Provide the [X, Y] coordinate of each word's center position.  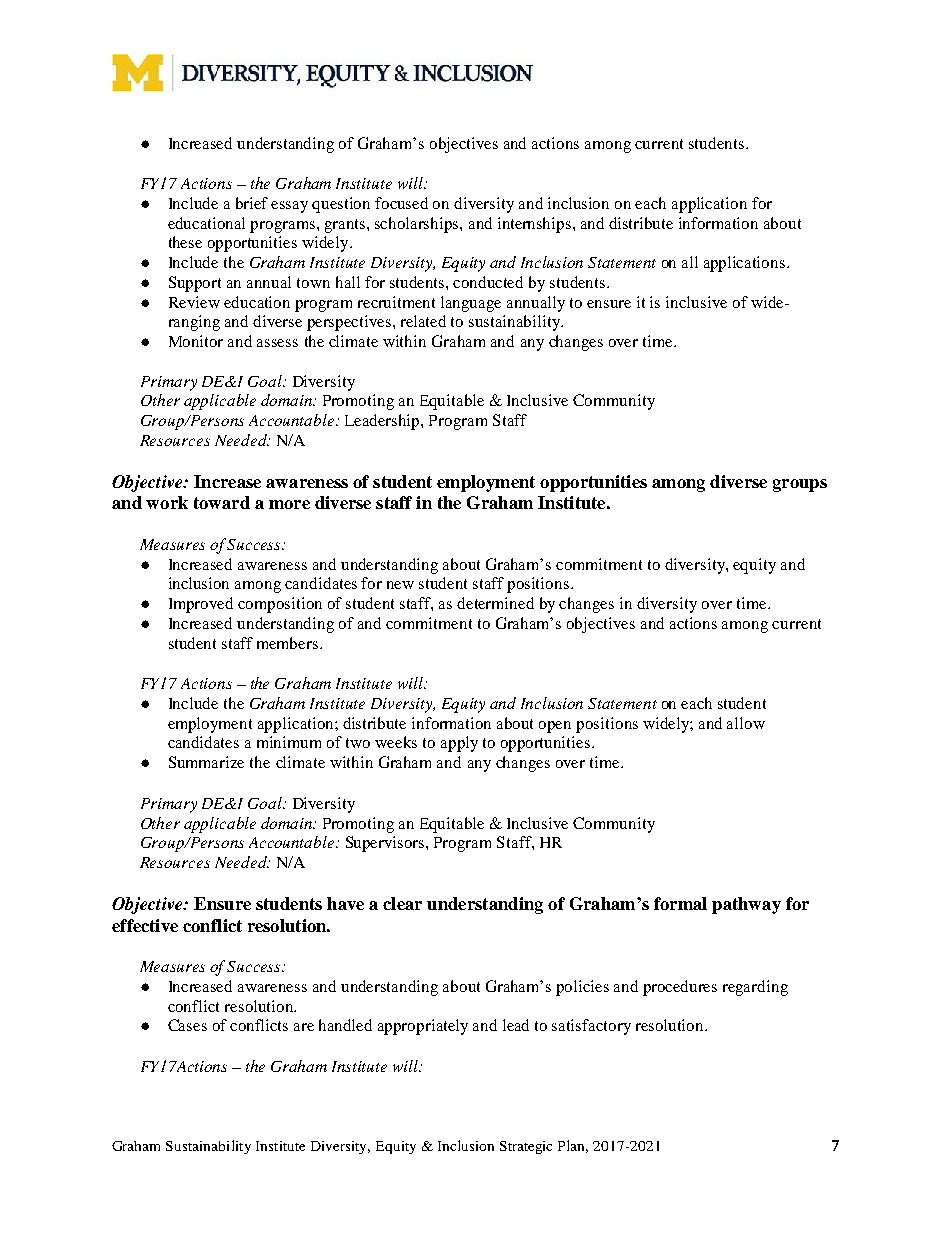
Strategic [526, 1147]
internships [536, 225]
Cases [187, 1025]
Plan [573, 1146]
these [185, 242]
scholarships [418, 225]
